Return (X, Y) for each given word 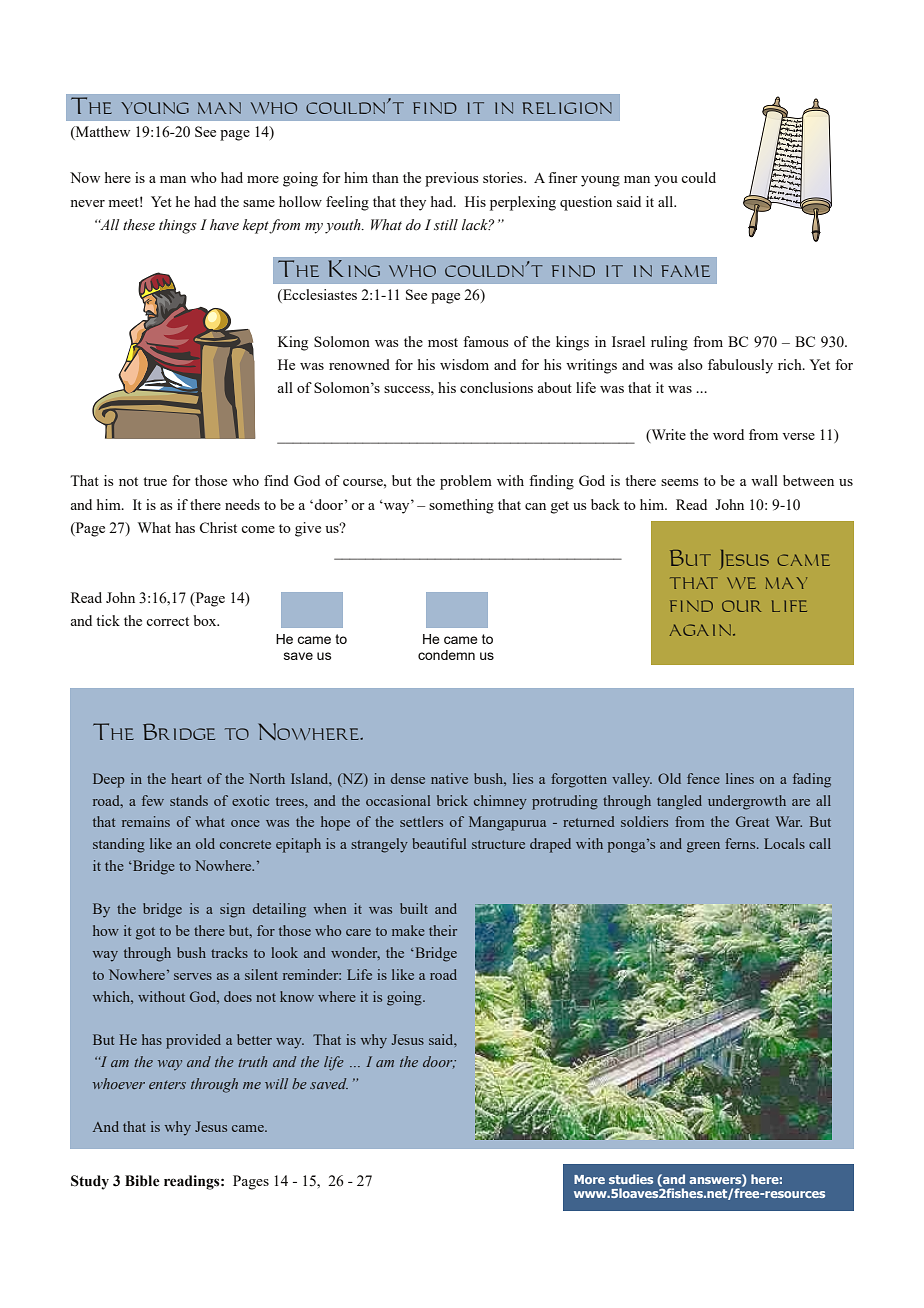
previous (451, 179)
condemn (446, 655)
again (700, 630)
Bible (142, 1181)
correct (167, 621)
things (178, 226)
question (586, 203)
